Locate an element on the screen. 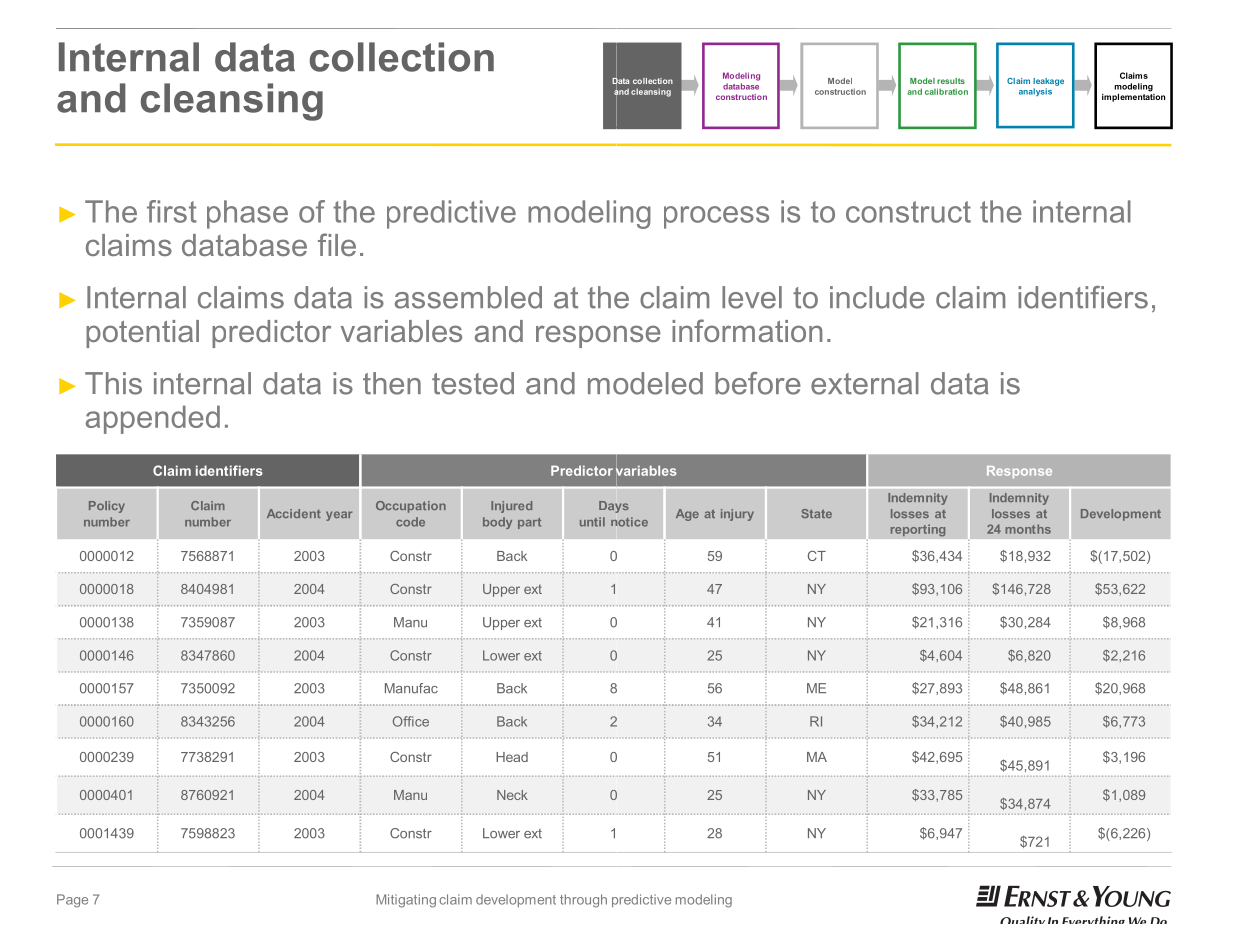 This screenshot has width=1233, height=952. file is located at coordinates (337, 244).
